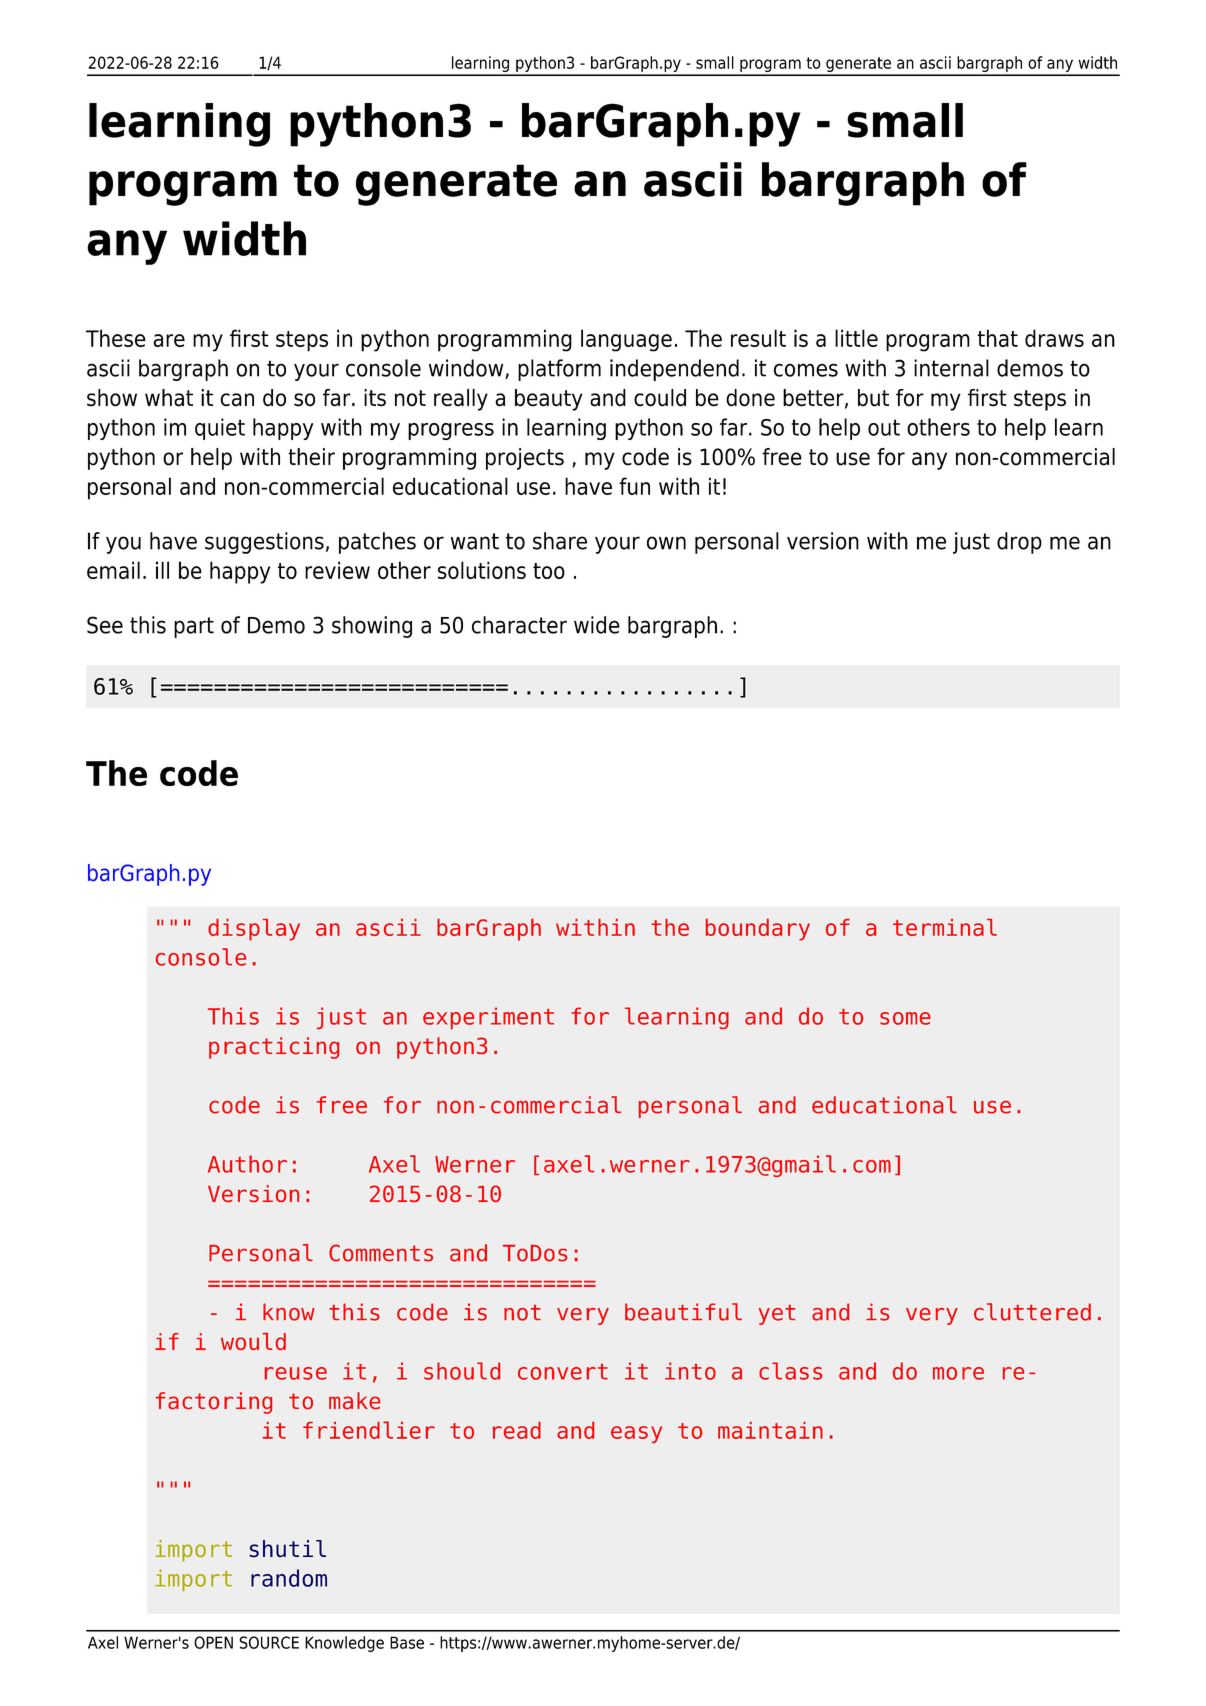 The width and height of the screenshot is (1206, 1706). Describe the element at coordinates (488, 1018) in the screenshot. I see `experiment` at that location.
